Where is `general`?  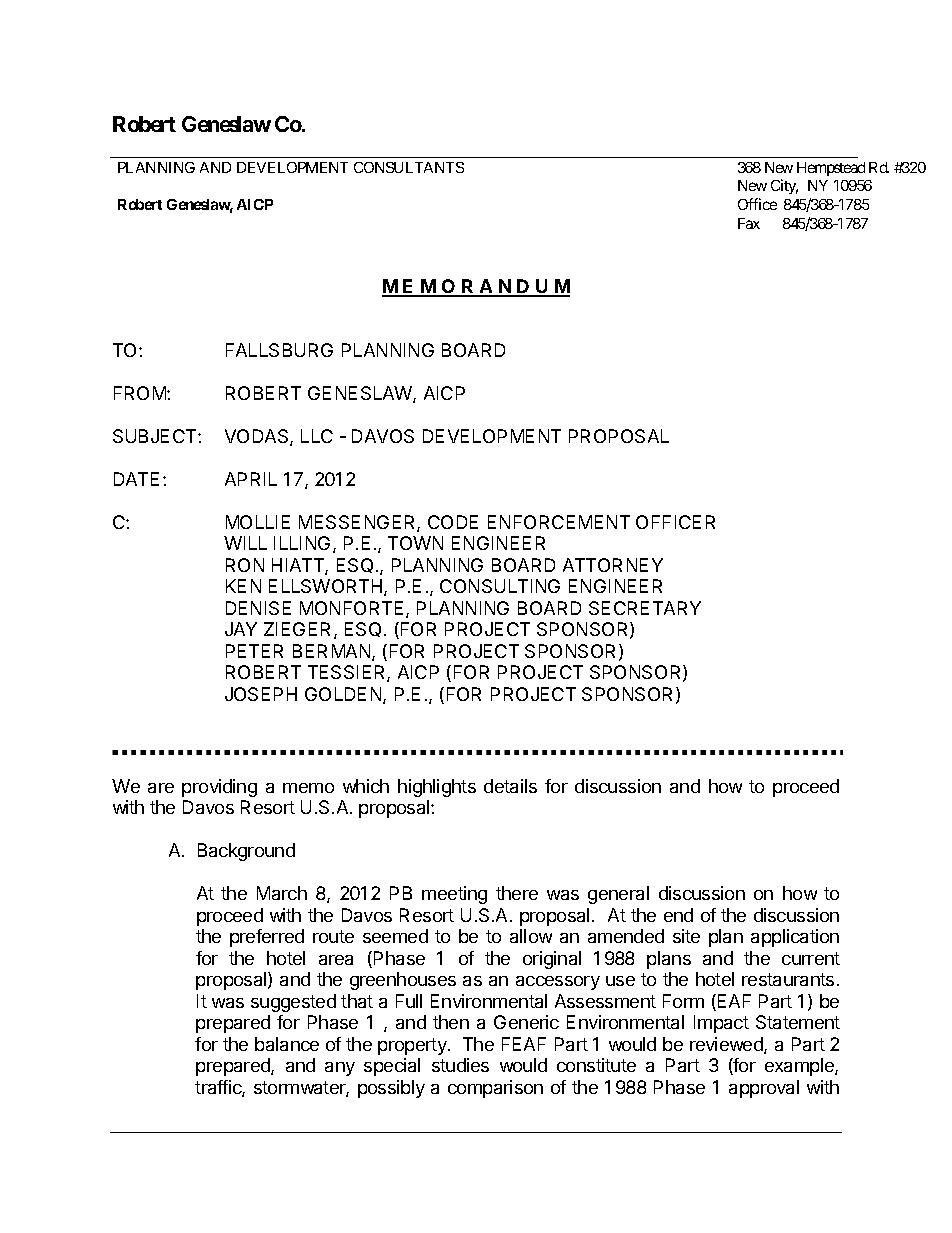 general is located at coordinates (618, 895).
